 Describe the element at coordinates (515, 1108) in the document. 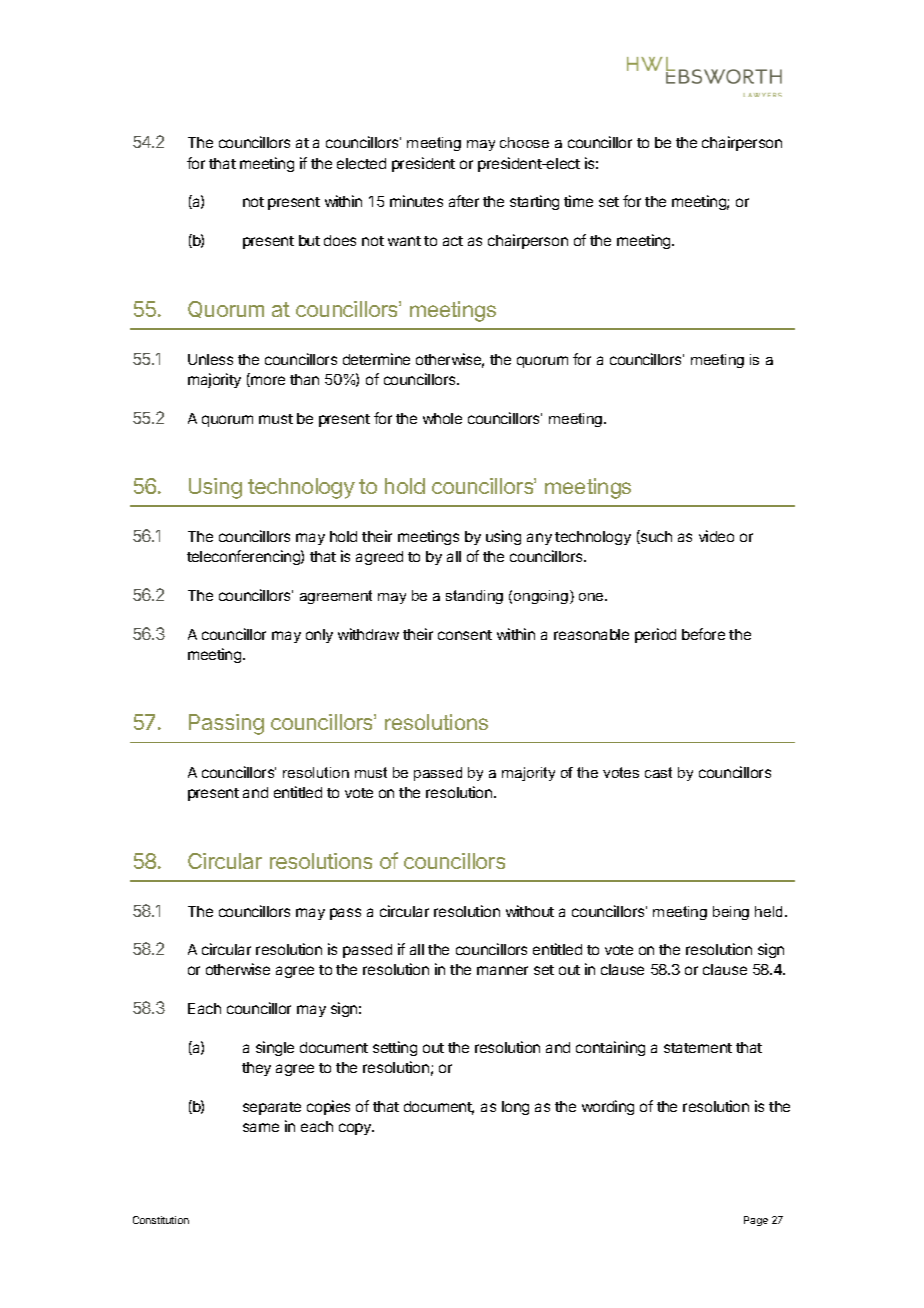

I see `long` at that location.
